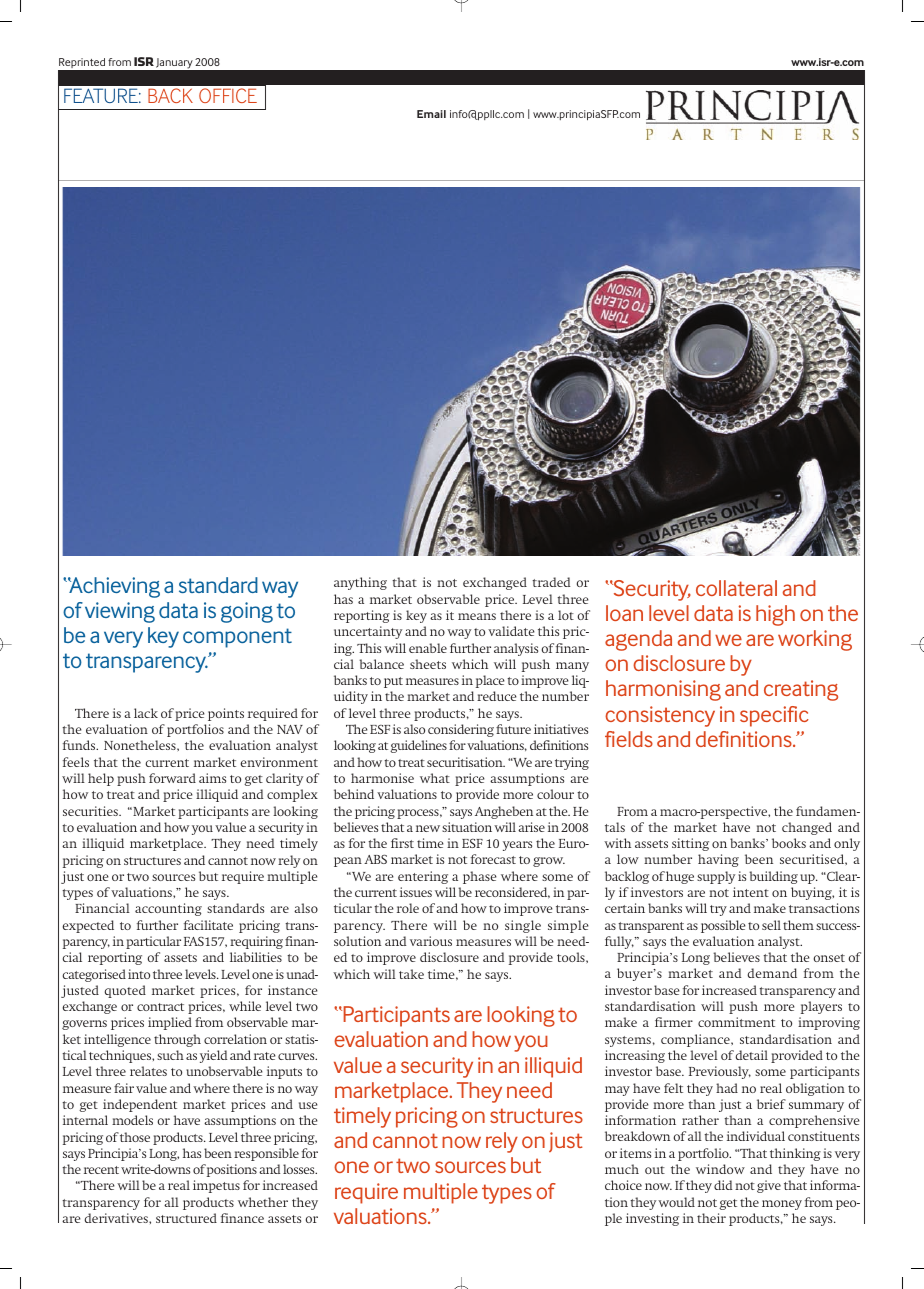 Image resolution: width=924 pixels, height=1289 pixels. I want to click on various, so click(431, 941).
